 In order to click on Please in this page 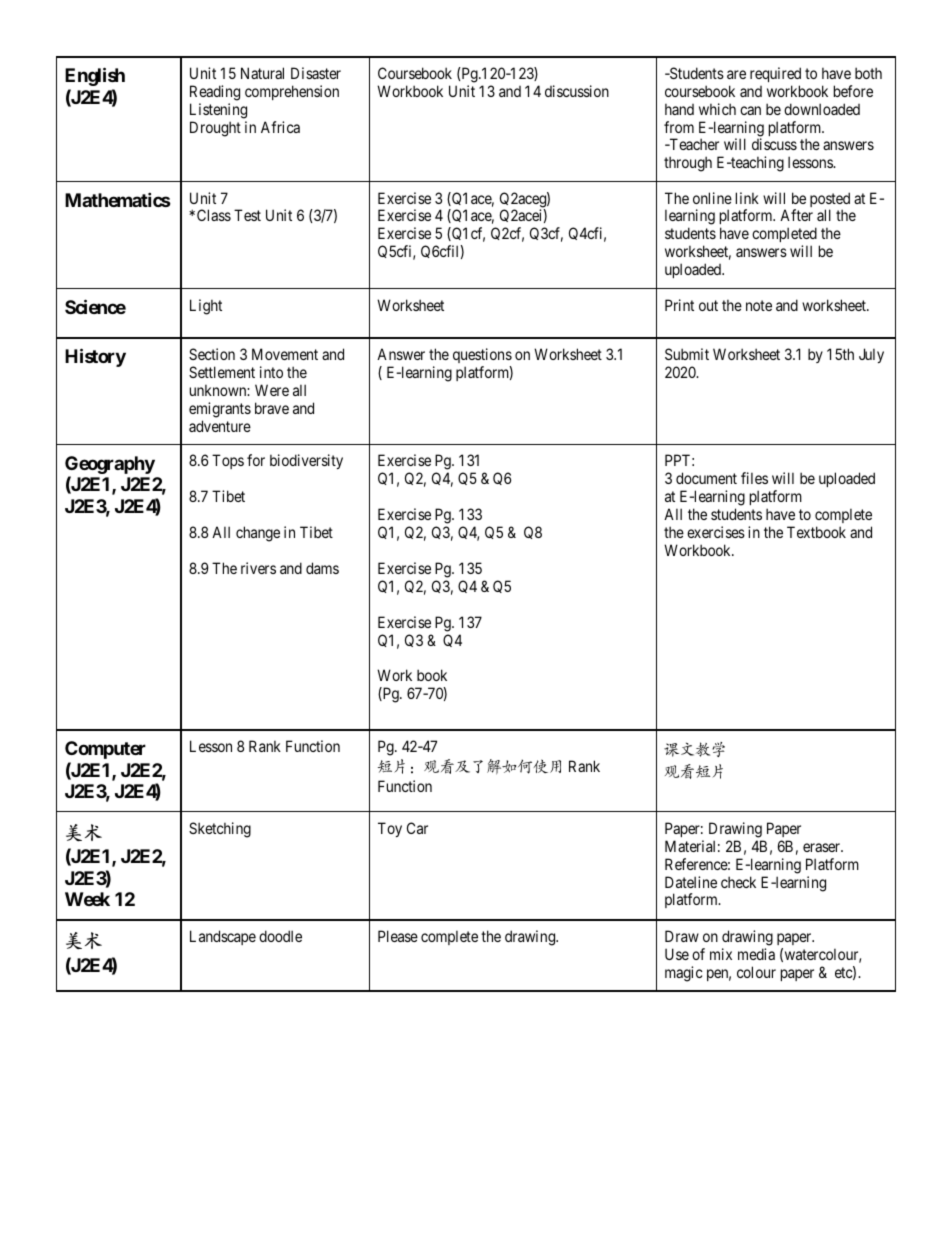, I will do `click(398, 936)`.
